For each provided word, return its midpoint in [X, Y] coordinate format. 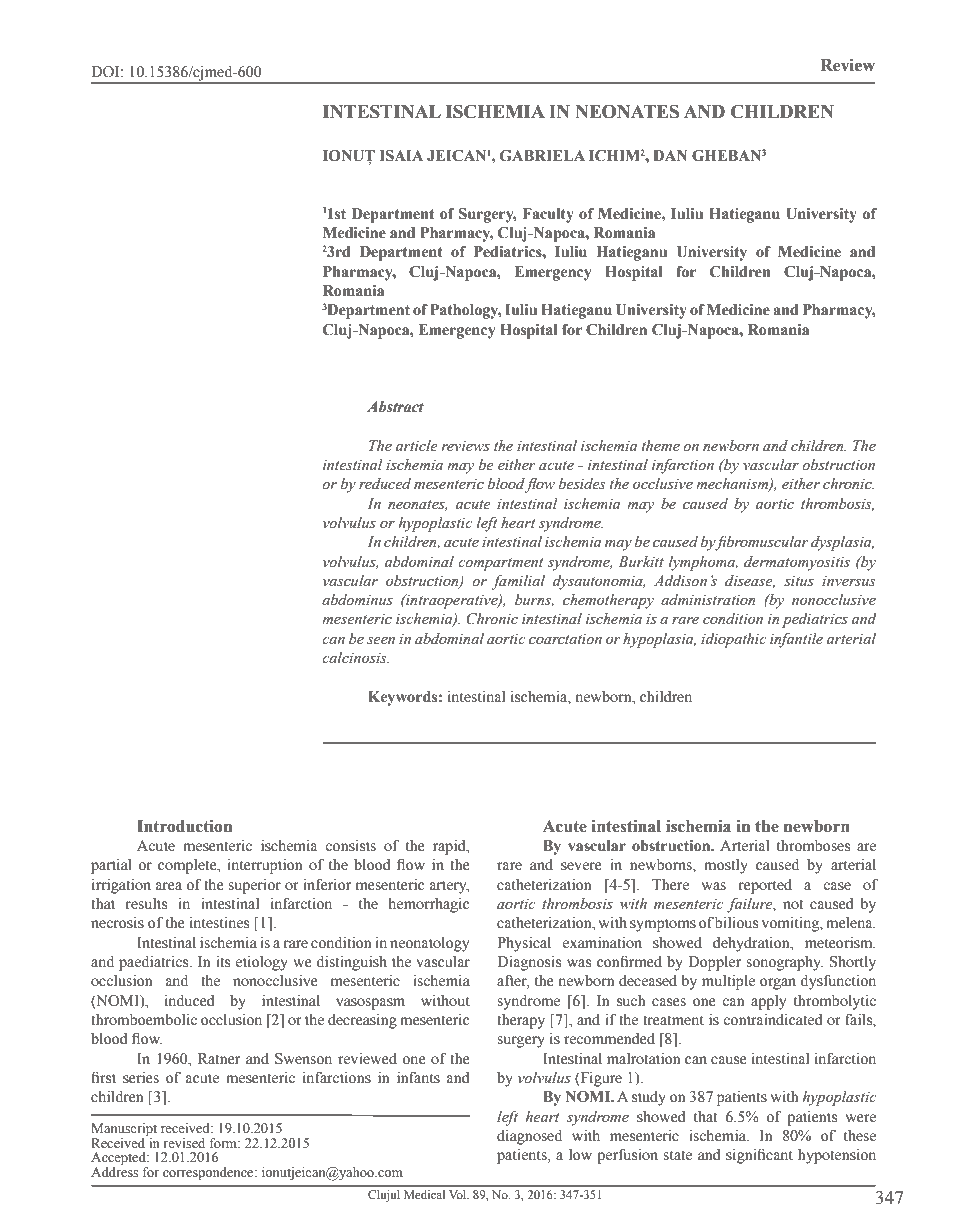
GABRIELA [542, 156]
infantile [796, 640]
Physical [524, 944]
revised [184, 1143]
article [417, 446]
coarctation [565, 639]
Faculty [548, 215]
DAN [670, 155]
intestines [219, 922]
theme [661, 446]
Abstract [395, 407]
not [793, 904]
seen [381, 640]
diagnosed [529, 1137]
